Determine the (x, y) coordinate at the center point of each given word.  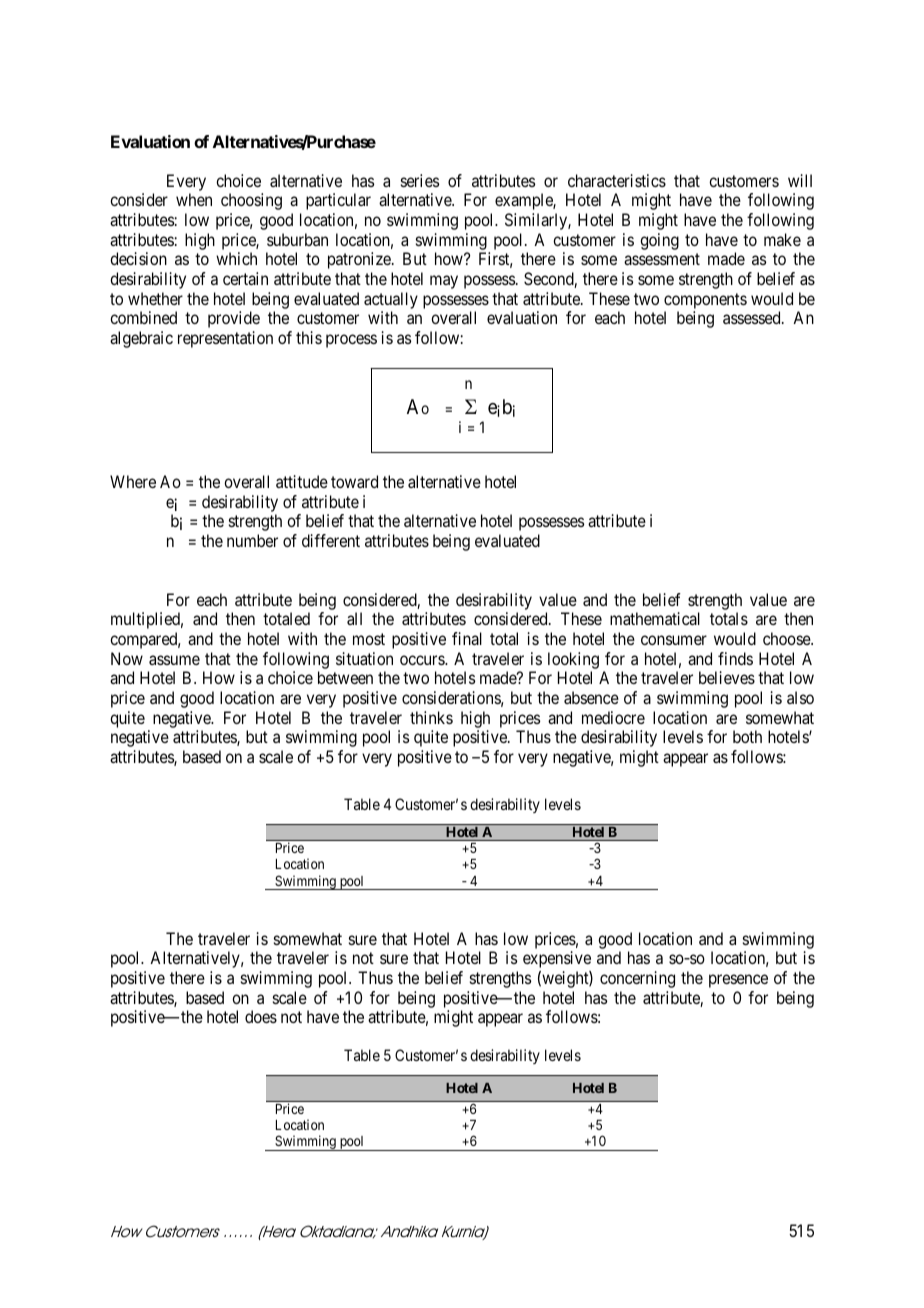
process (351, 341)
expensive (557, 959)
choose (787, 638)
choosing (251, 201)
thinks (431, 717)
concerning (637, 979)
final (467, 638)
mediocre (613, 717)
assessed (753, 317)
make (782, 239)
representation (225, 339)
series (420, 180)
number (252, 540)
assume (174, 660)
